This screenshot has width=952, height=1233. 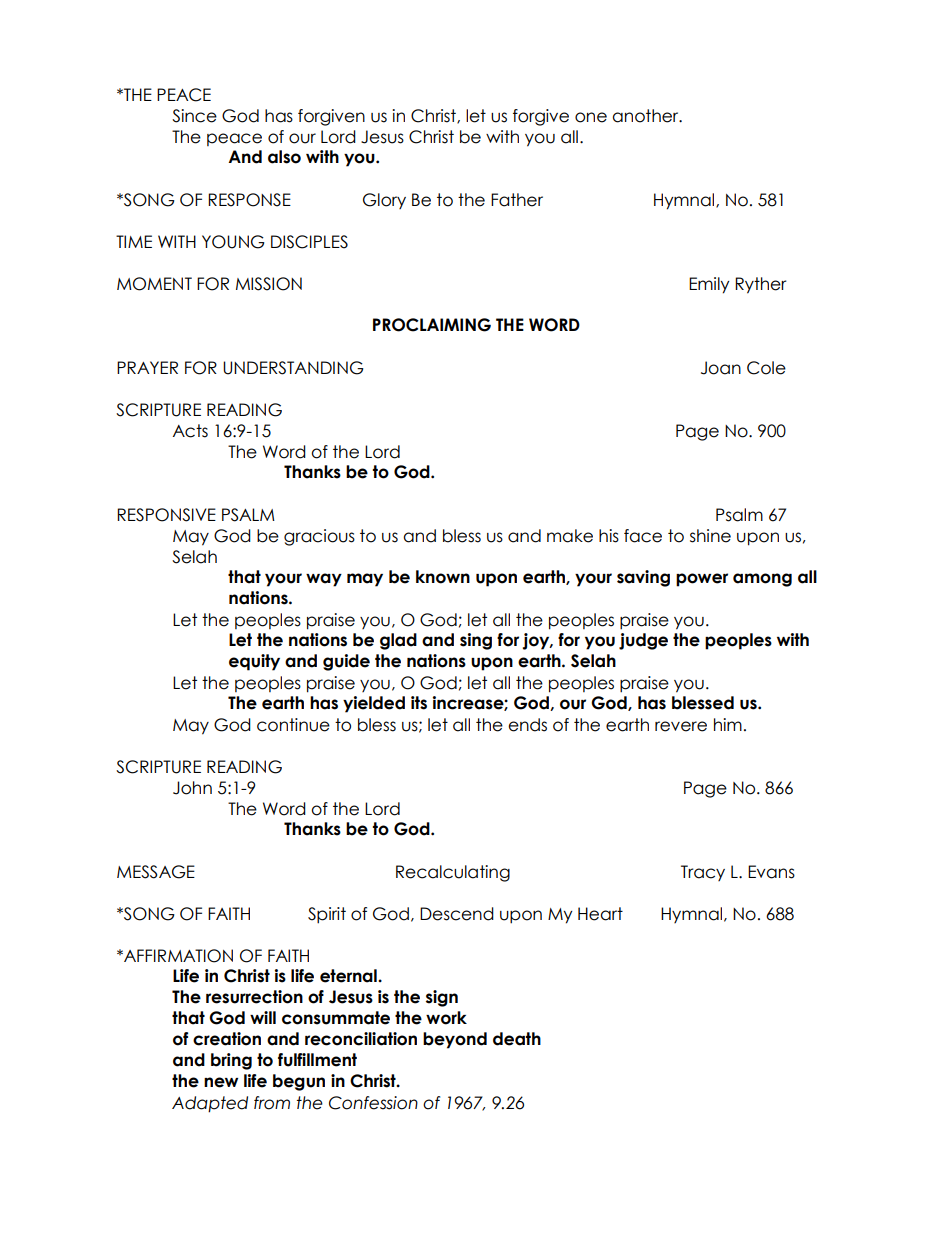 I want to click on equity, so click(x=254, y=662).
